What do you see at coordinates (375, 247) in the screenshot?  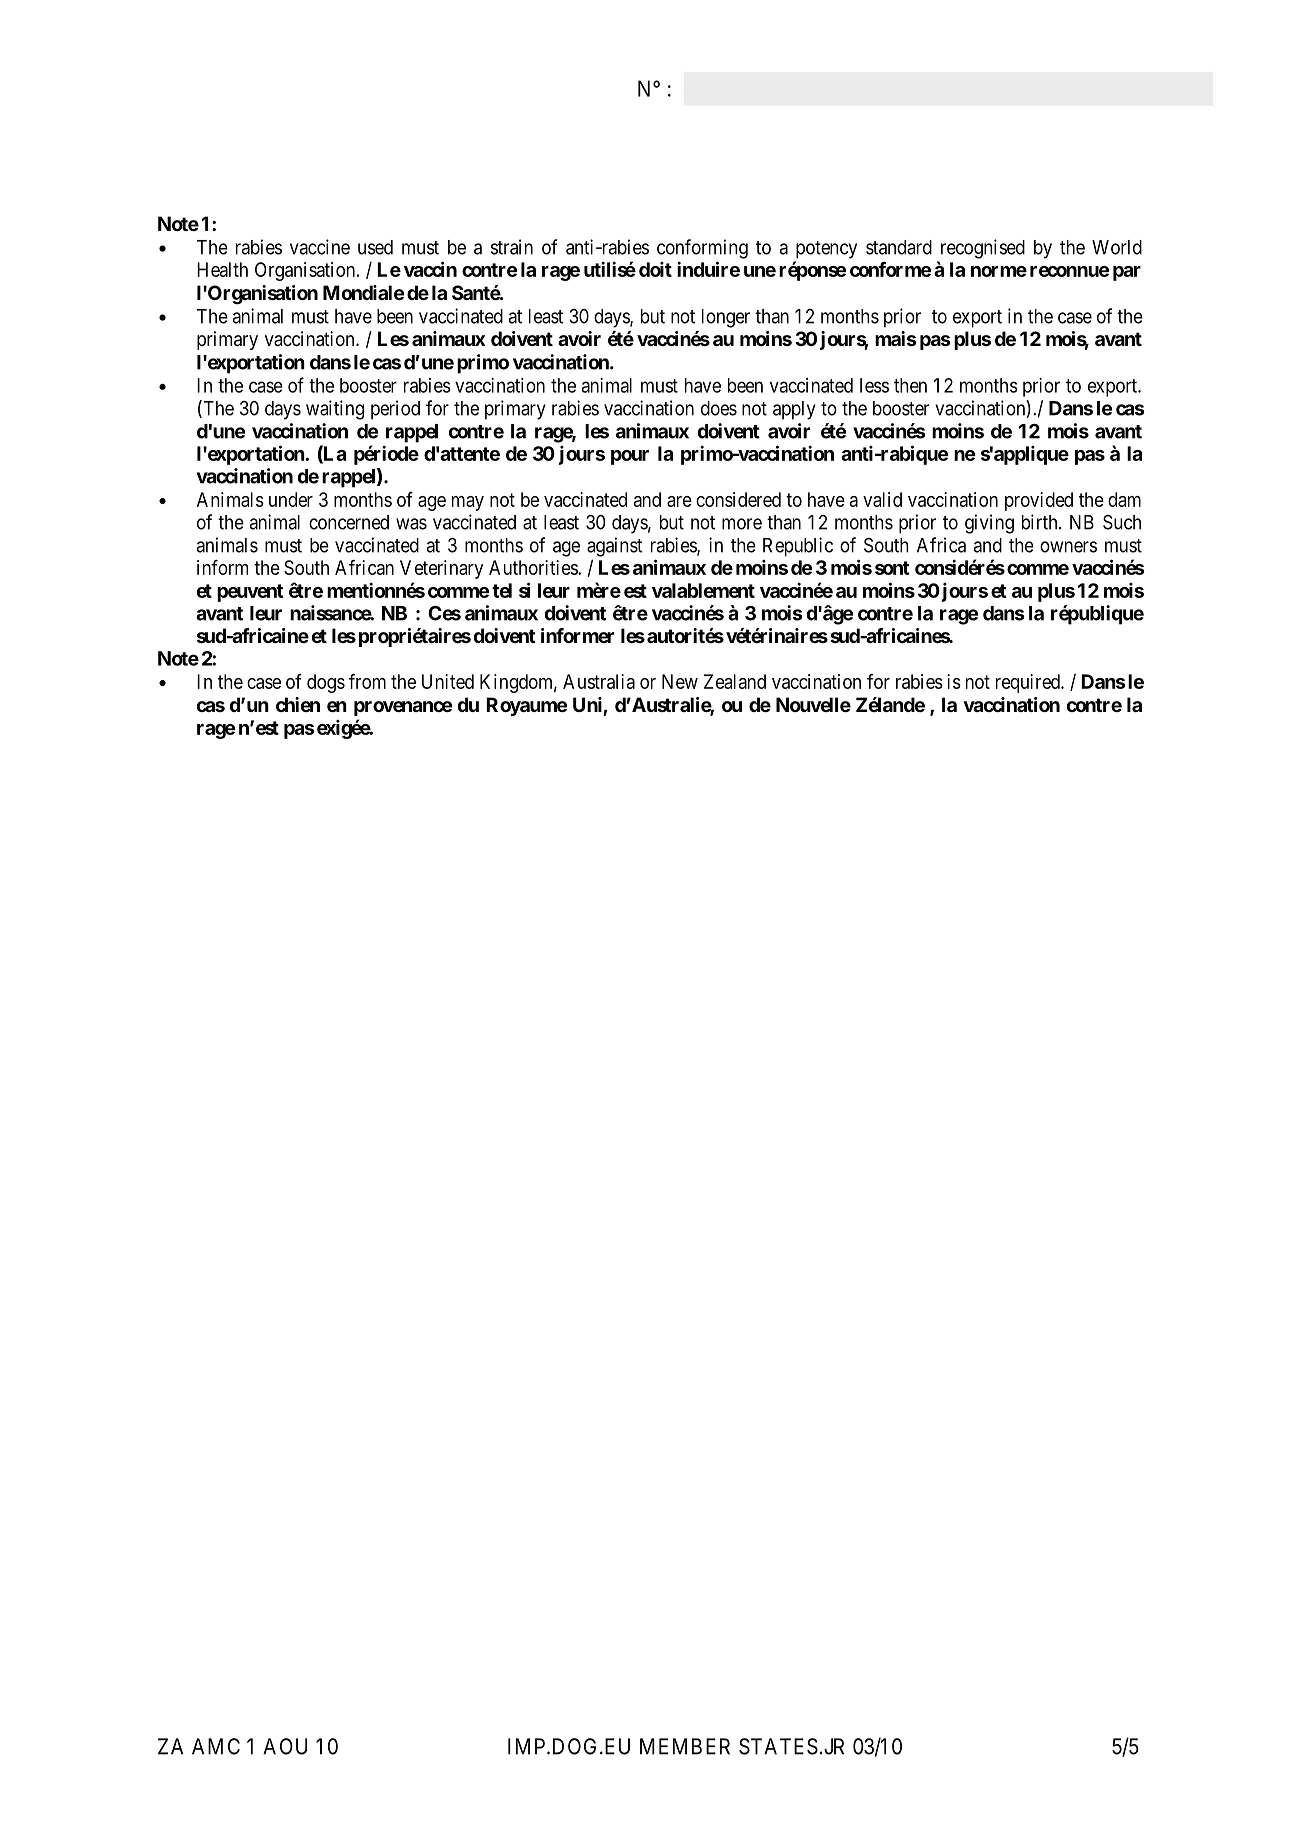 I see `used` at bounding box center [375, 247].
